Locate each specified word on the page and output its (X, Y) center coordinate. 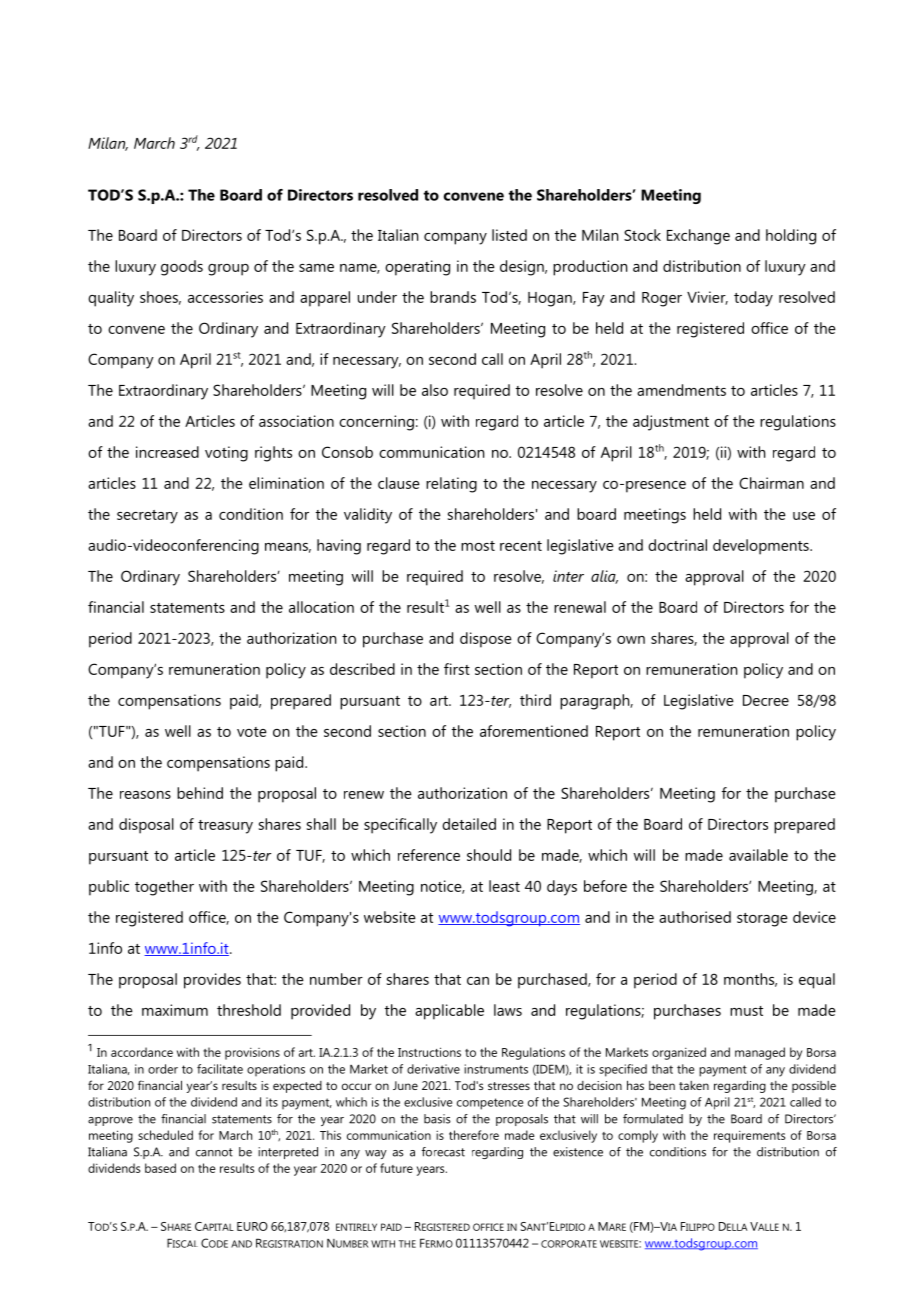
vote (252, 732)
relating (451, 485)
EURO (252, 1226)
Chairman (771, 483)
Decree (766, 700)
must (746, 1011)
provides (212, 981)
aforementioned (534, 731)
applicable (449, 1012)
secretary (147, 517)
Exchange (698, 237)
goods (182, 268)
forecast (443, 1152)
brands (453, 297)
